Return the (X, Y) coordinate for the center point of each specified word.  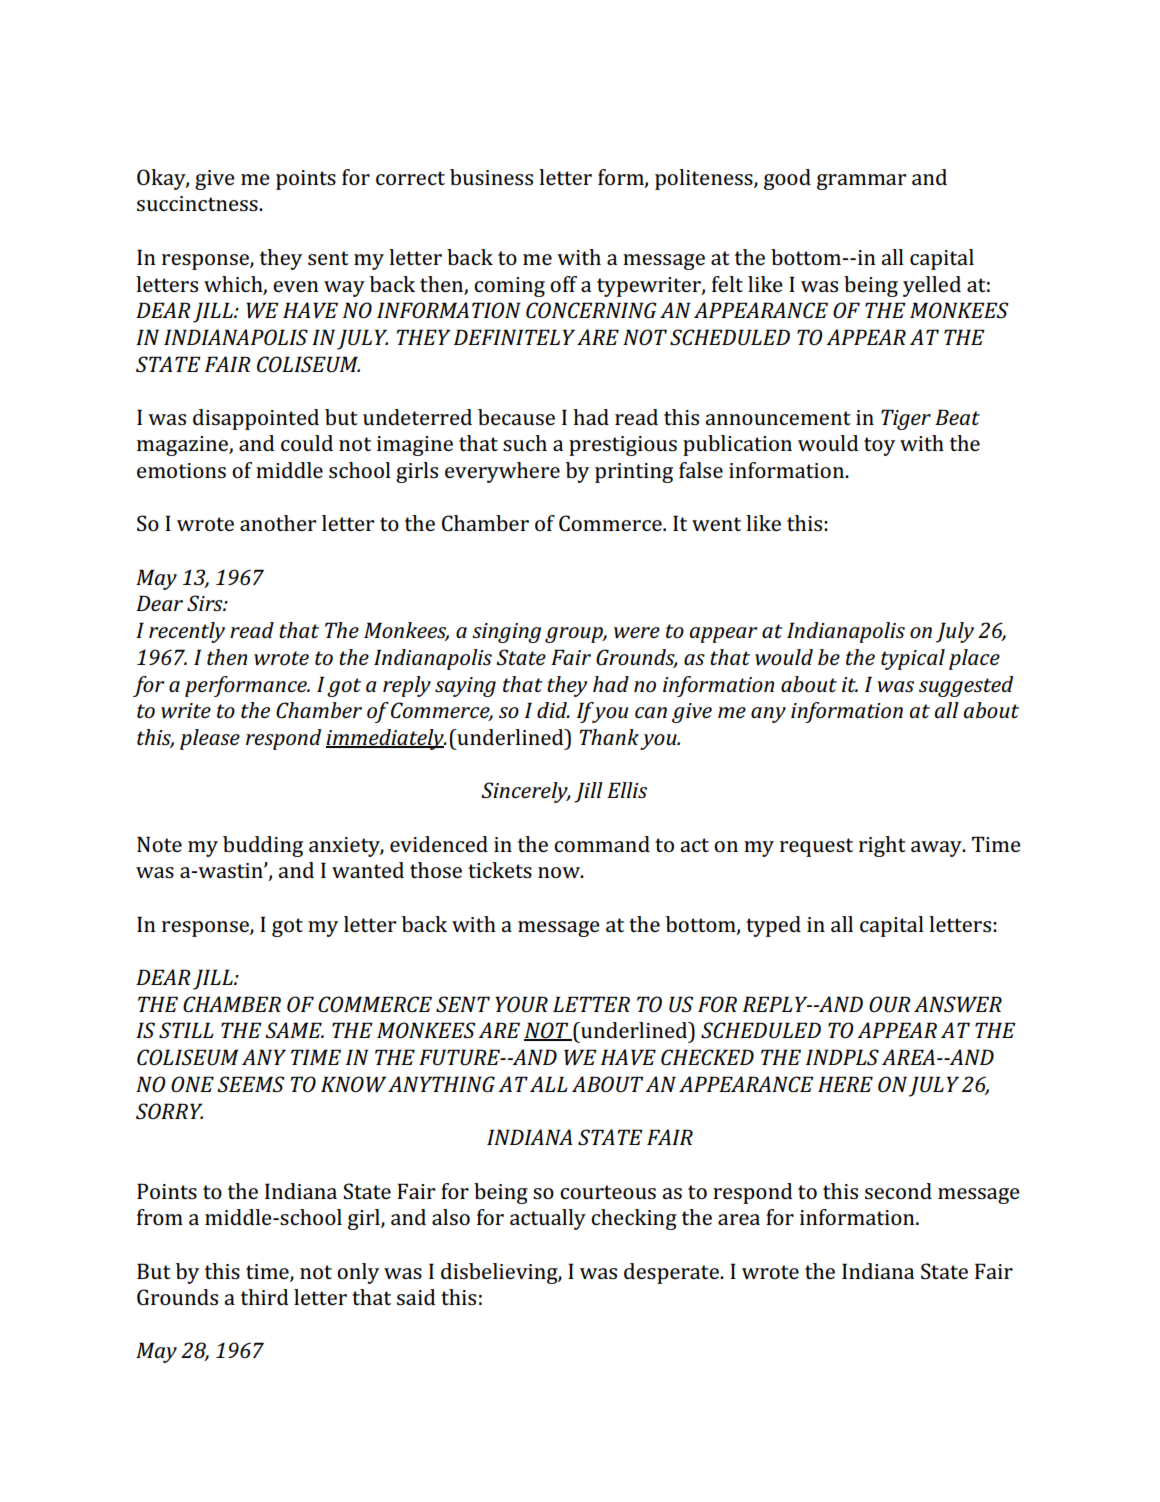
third (264, 1297)
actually (548, 1219)
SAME (294, 1030)
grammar (861, 182)
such (525, 443)
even (296, 286)
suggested (966, 686)
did (553, 710)
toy (879, 446)
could (307, 443)
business (491, 177)
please (210, 739)
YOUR (521, 1004)
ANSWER (958, 1004)
